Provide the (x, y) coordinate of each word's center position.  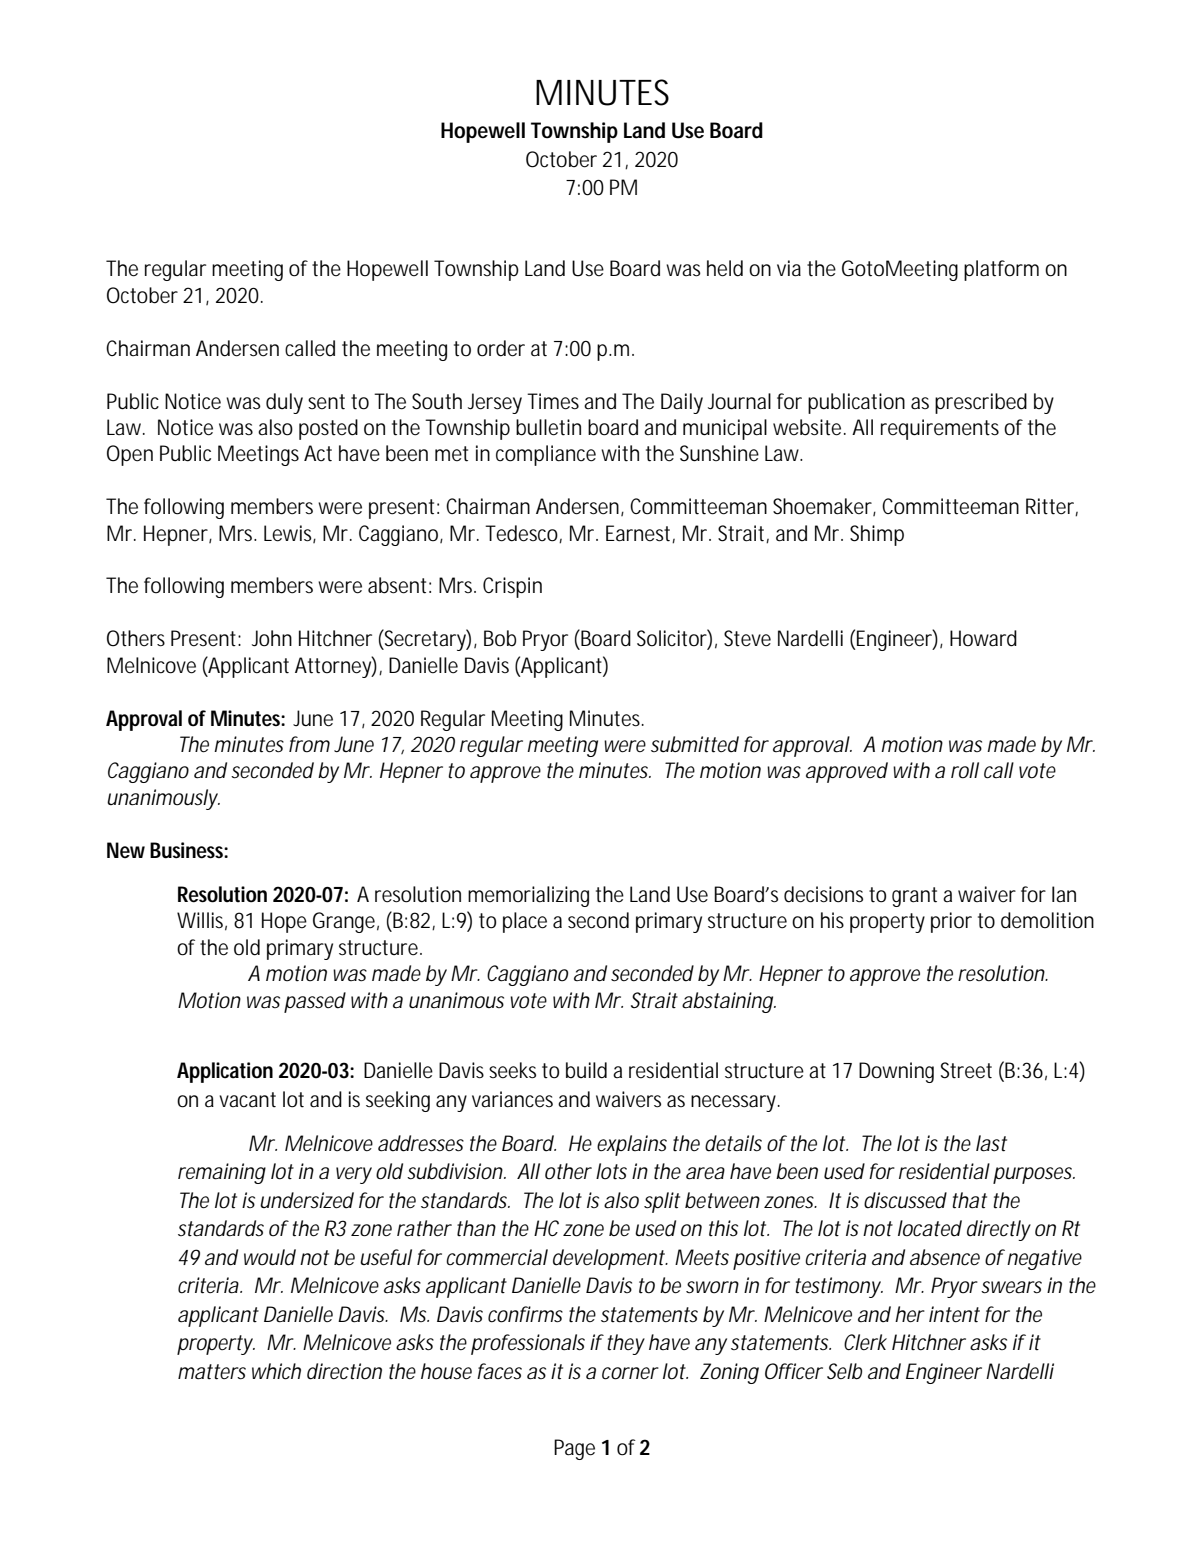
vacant (247, 1100)
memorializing (528, 896)
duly (284, 403)
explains (632, 1145)
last (991, 1143)
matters (212, 1372)
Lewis (290, 534)
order (501, 348)
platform (1001, 270)
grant (914, 897)
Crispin (512, 587)
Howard (983, 638)
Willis (202, 921)
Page (574, 1449)
